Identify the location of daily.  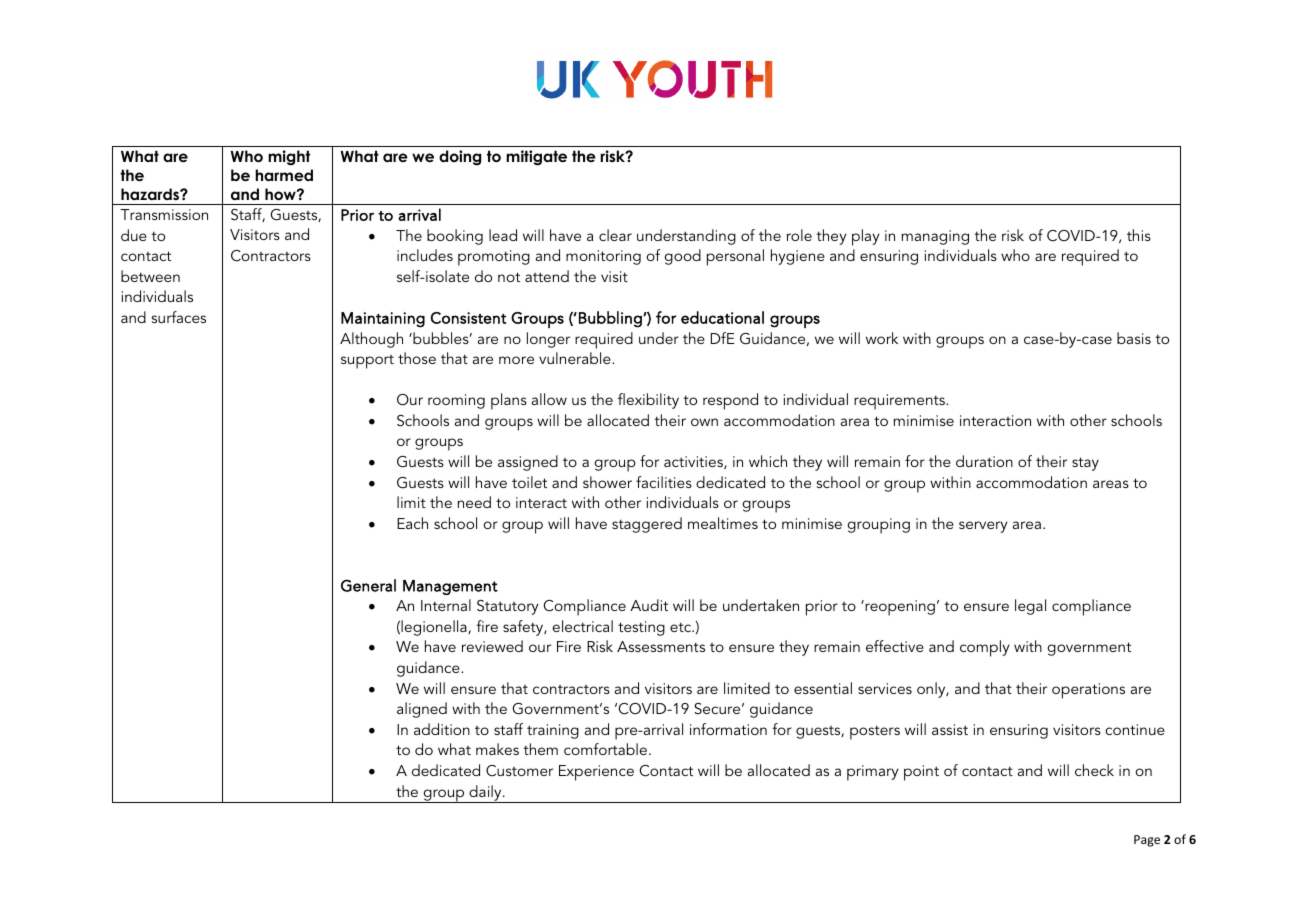
(485, 794).
